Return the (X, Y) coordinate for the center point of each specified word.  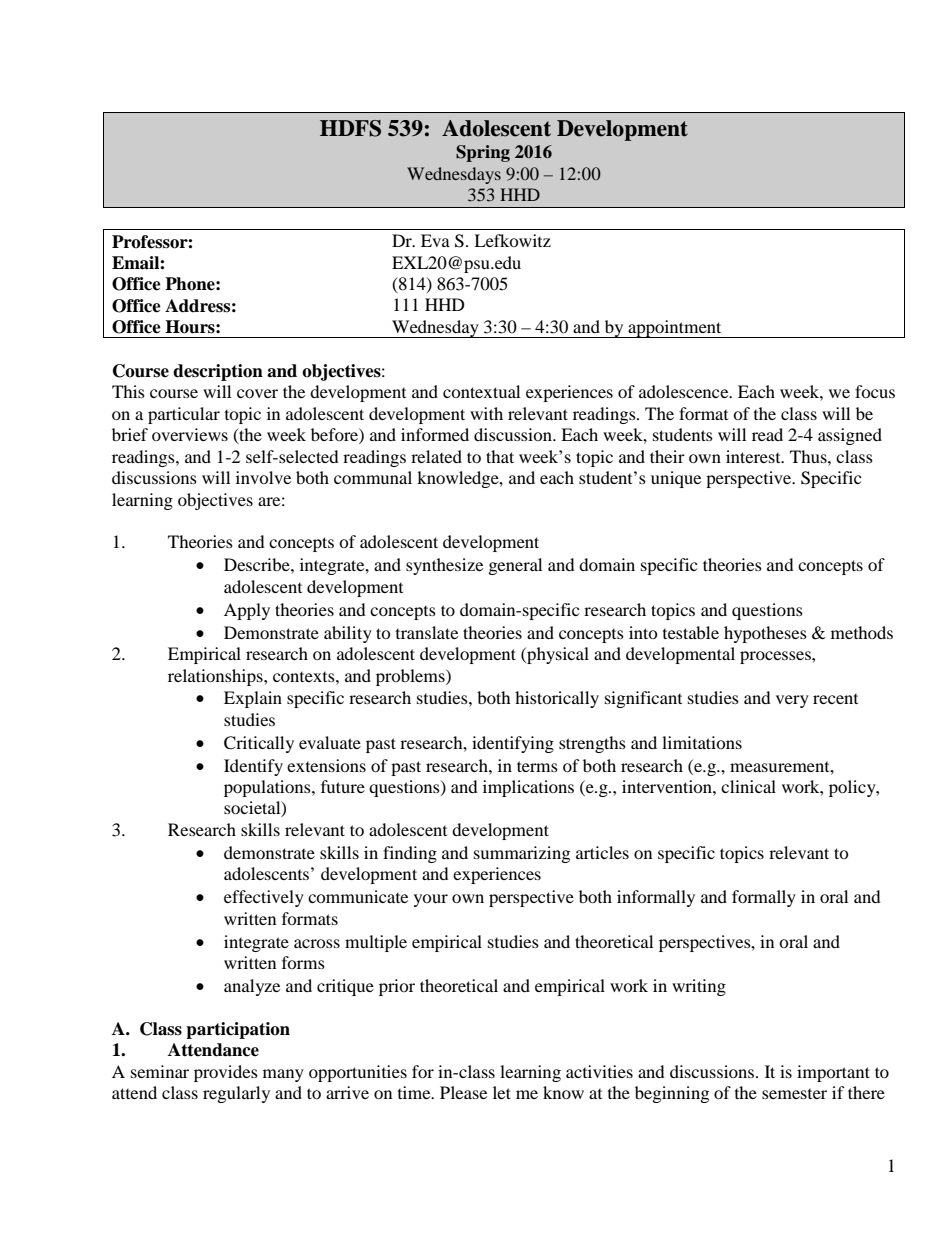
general (515, 566)
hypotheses (765, 634)
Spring (483, 153)
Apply (247, 611)
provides (226, 1073)
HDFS (350, 128)
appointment (675, 329)
